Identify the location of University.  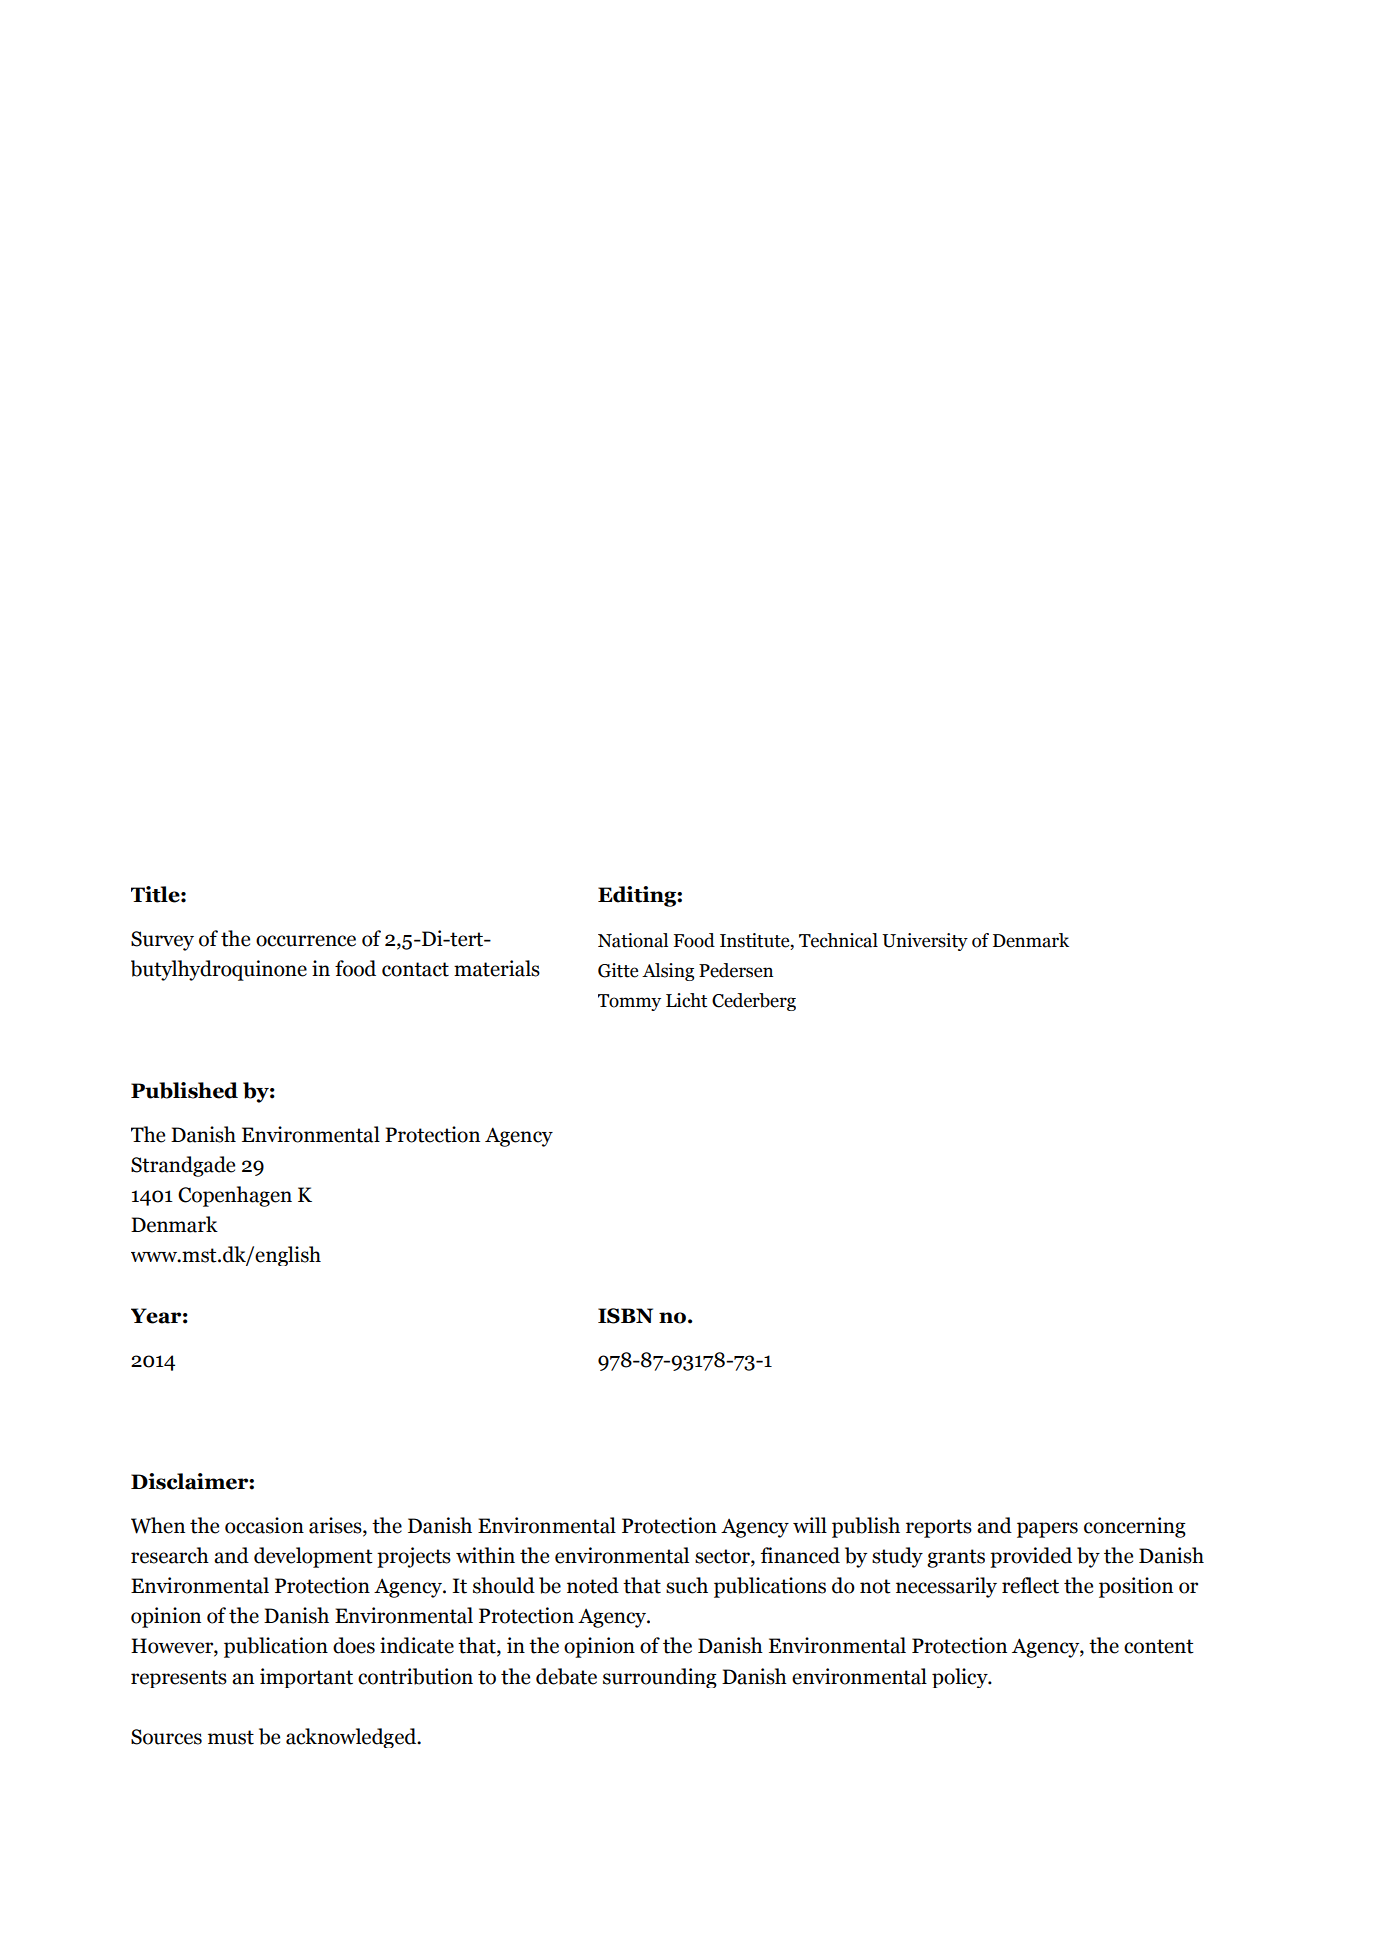
(925, 942).
